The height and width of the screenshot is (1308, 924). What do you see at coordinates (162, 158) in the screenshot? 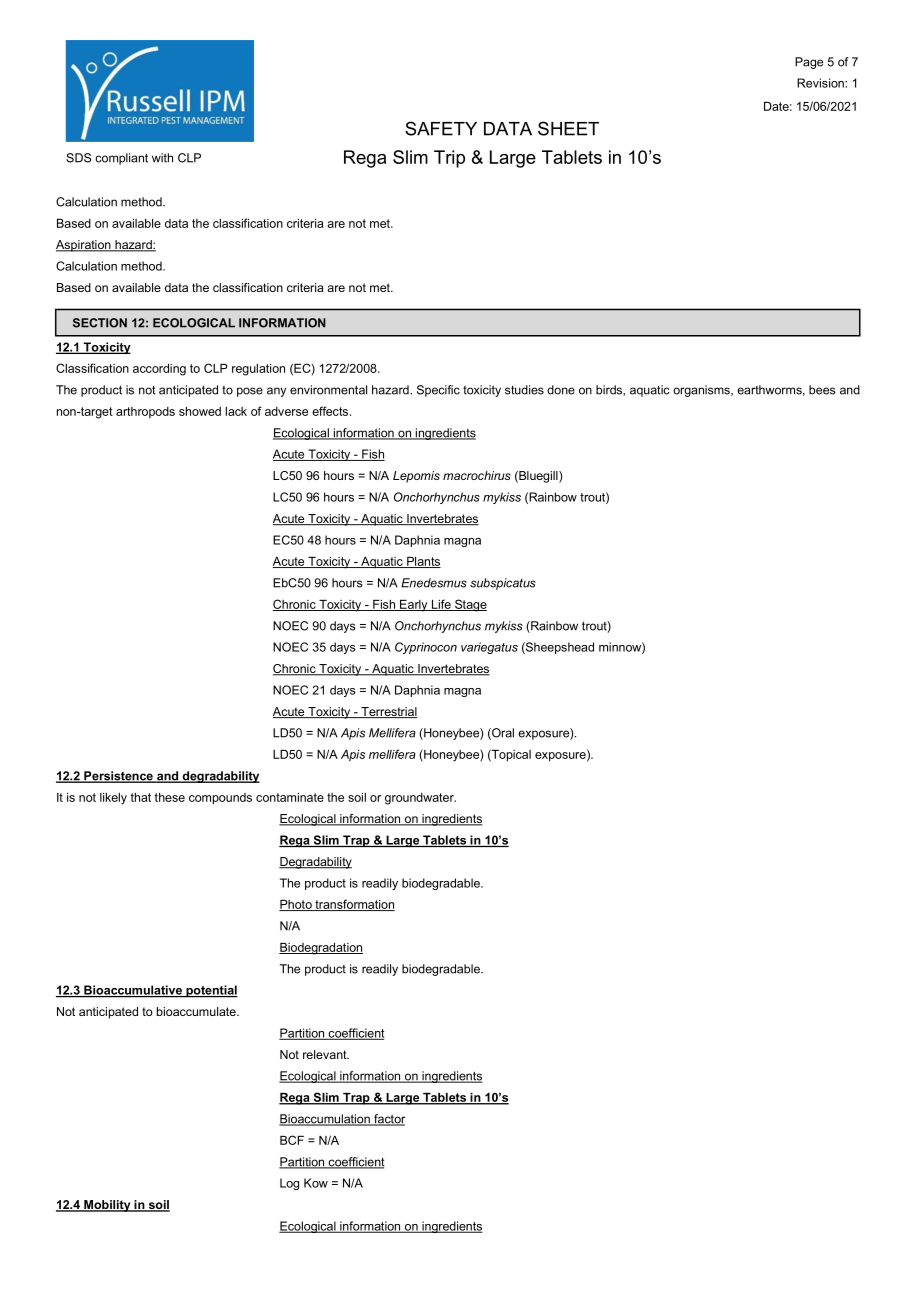
I see `with` at bounding box center [162, 158].
